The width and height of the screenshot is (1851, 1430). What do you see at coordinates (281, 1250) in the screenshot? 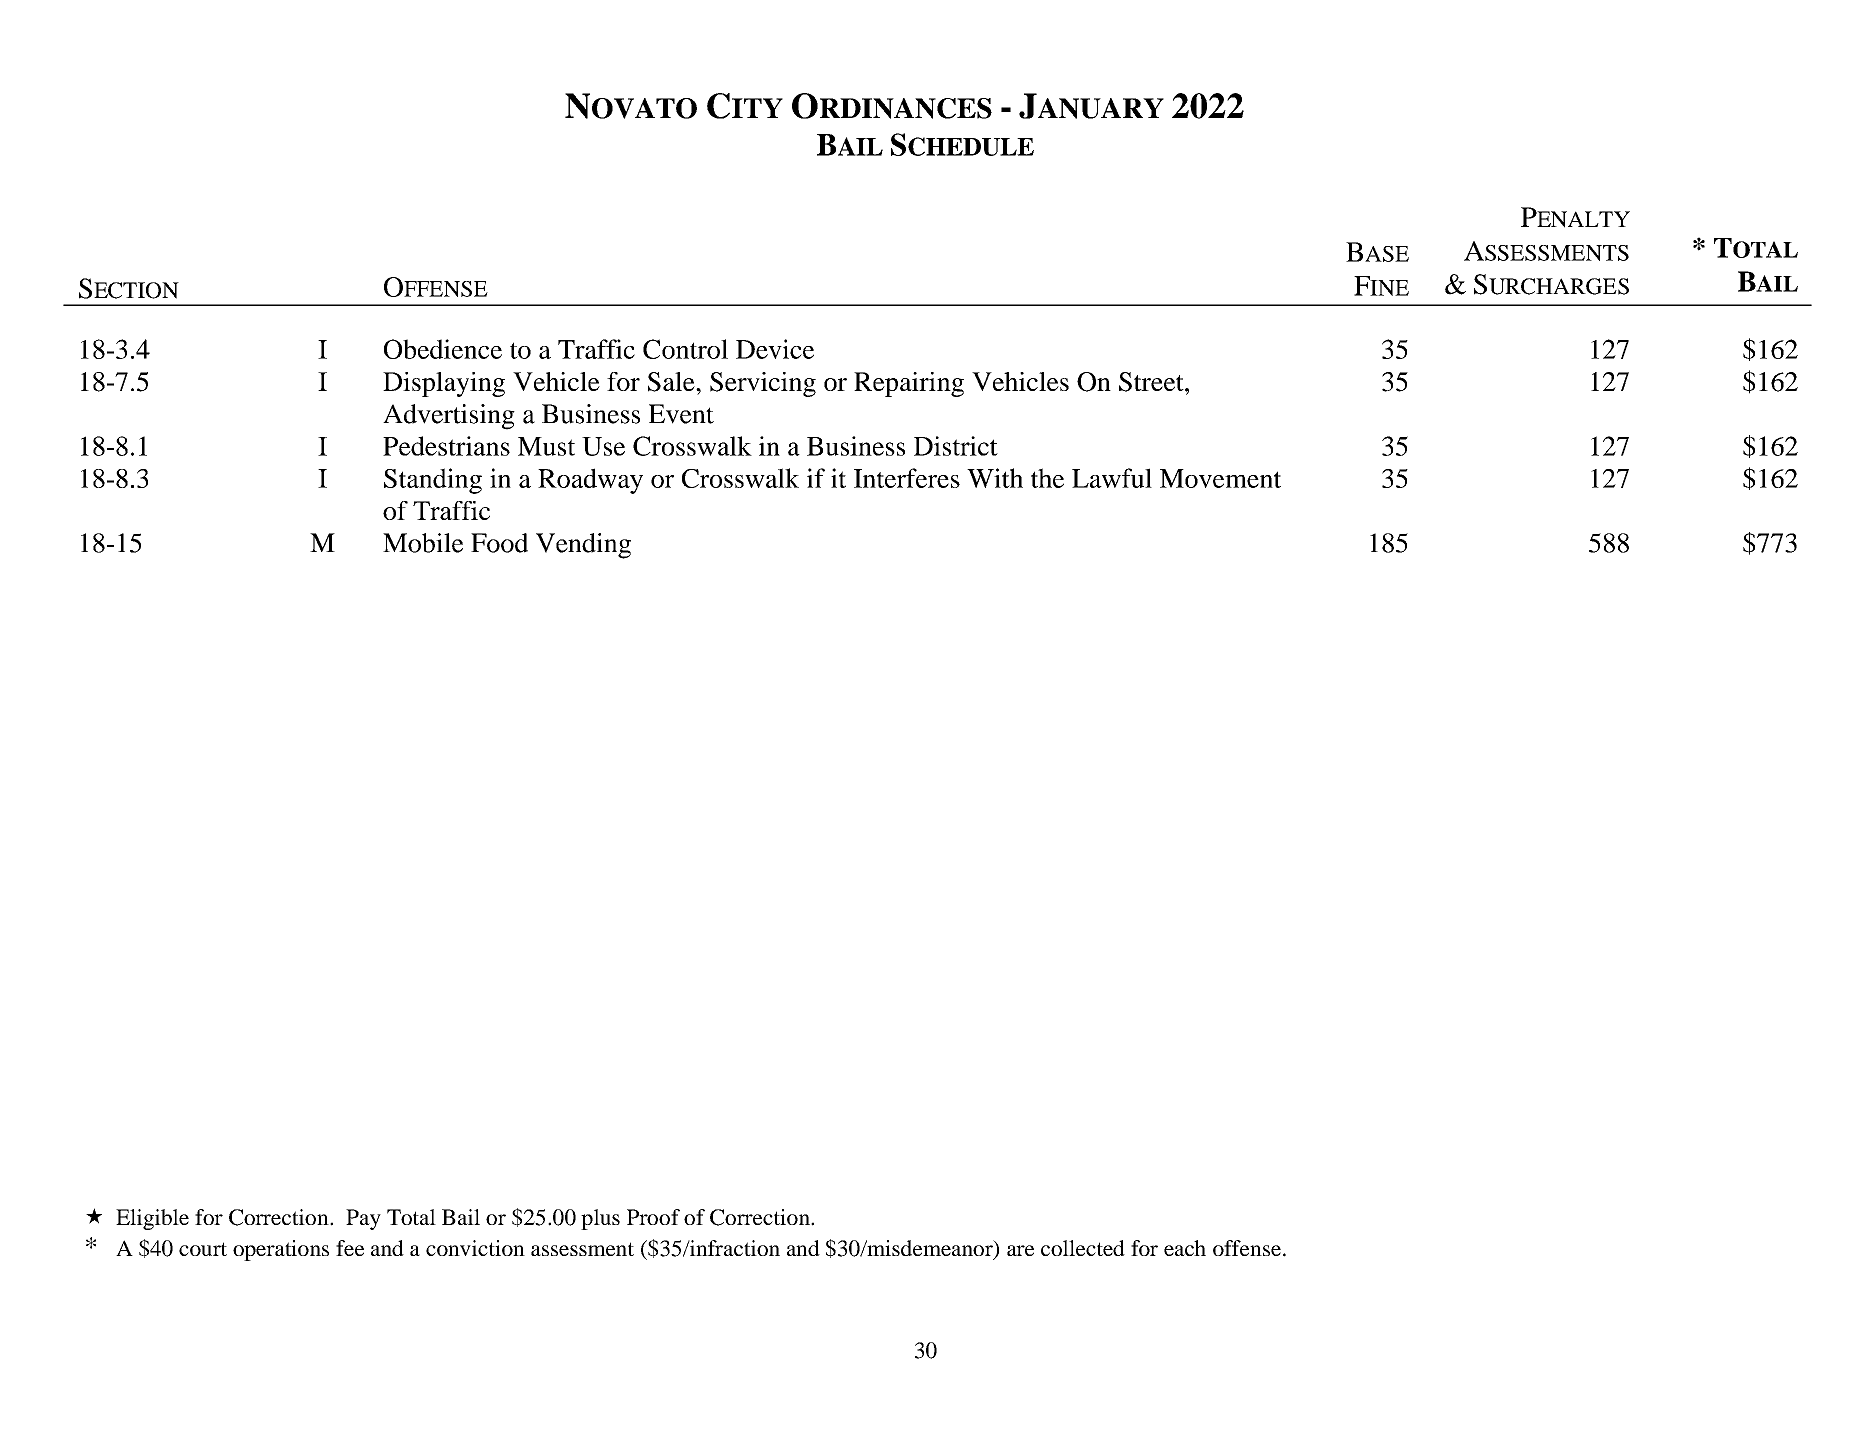
I see `operations` at bounding box center [281, 1250].
